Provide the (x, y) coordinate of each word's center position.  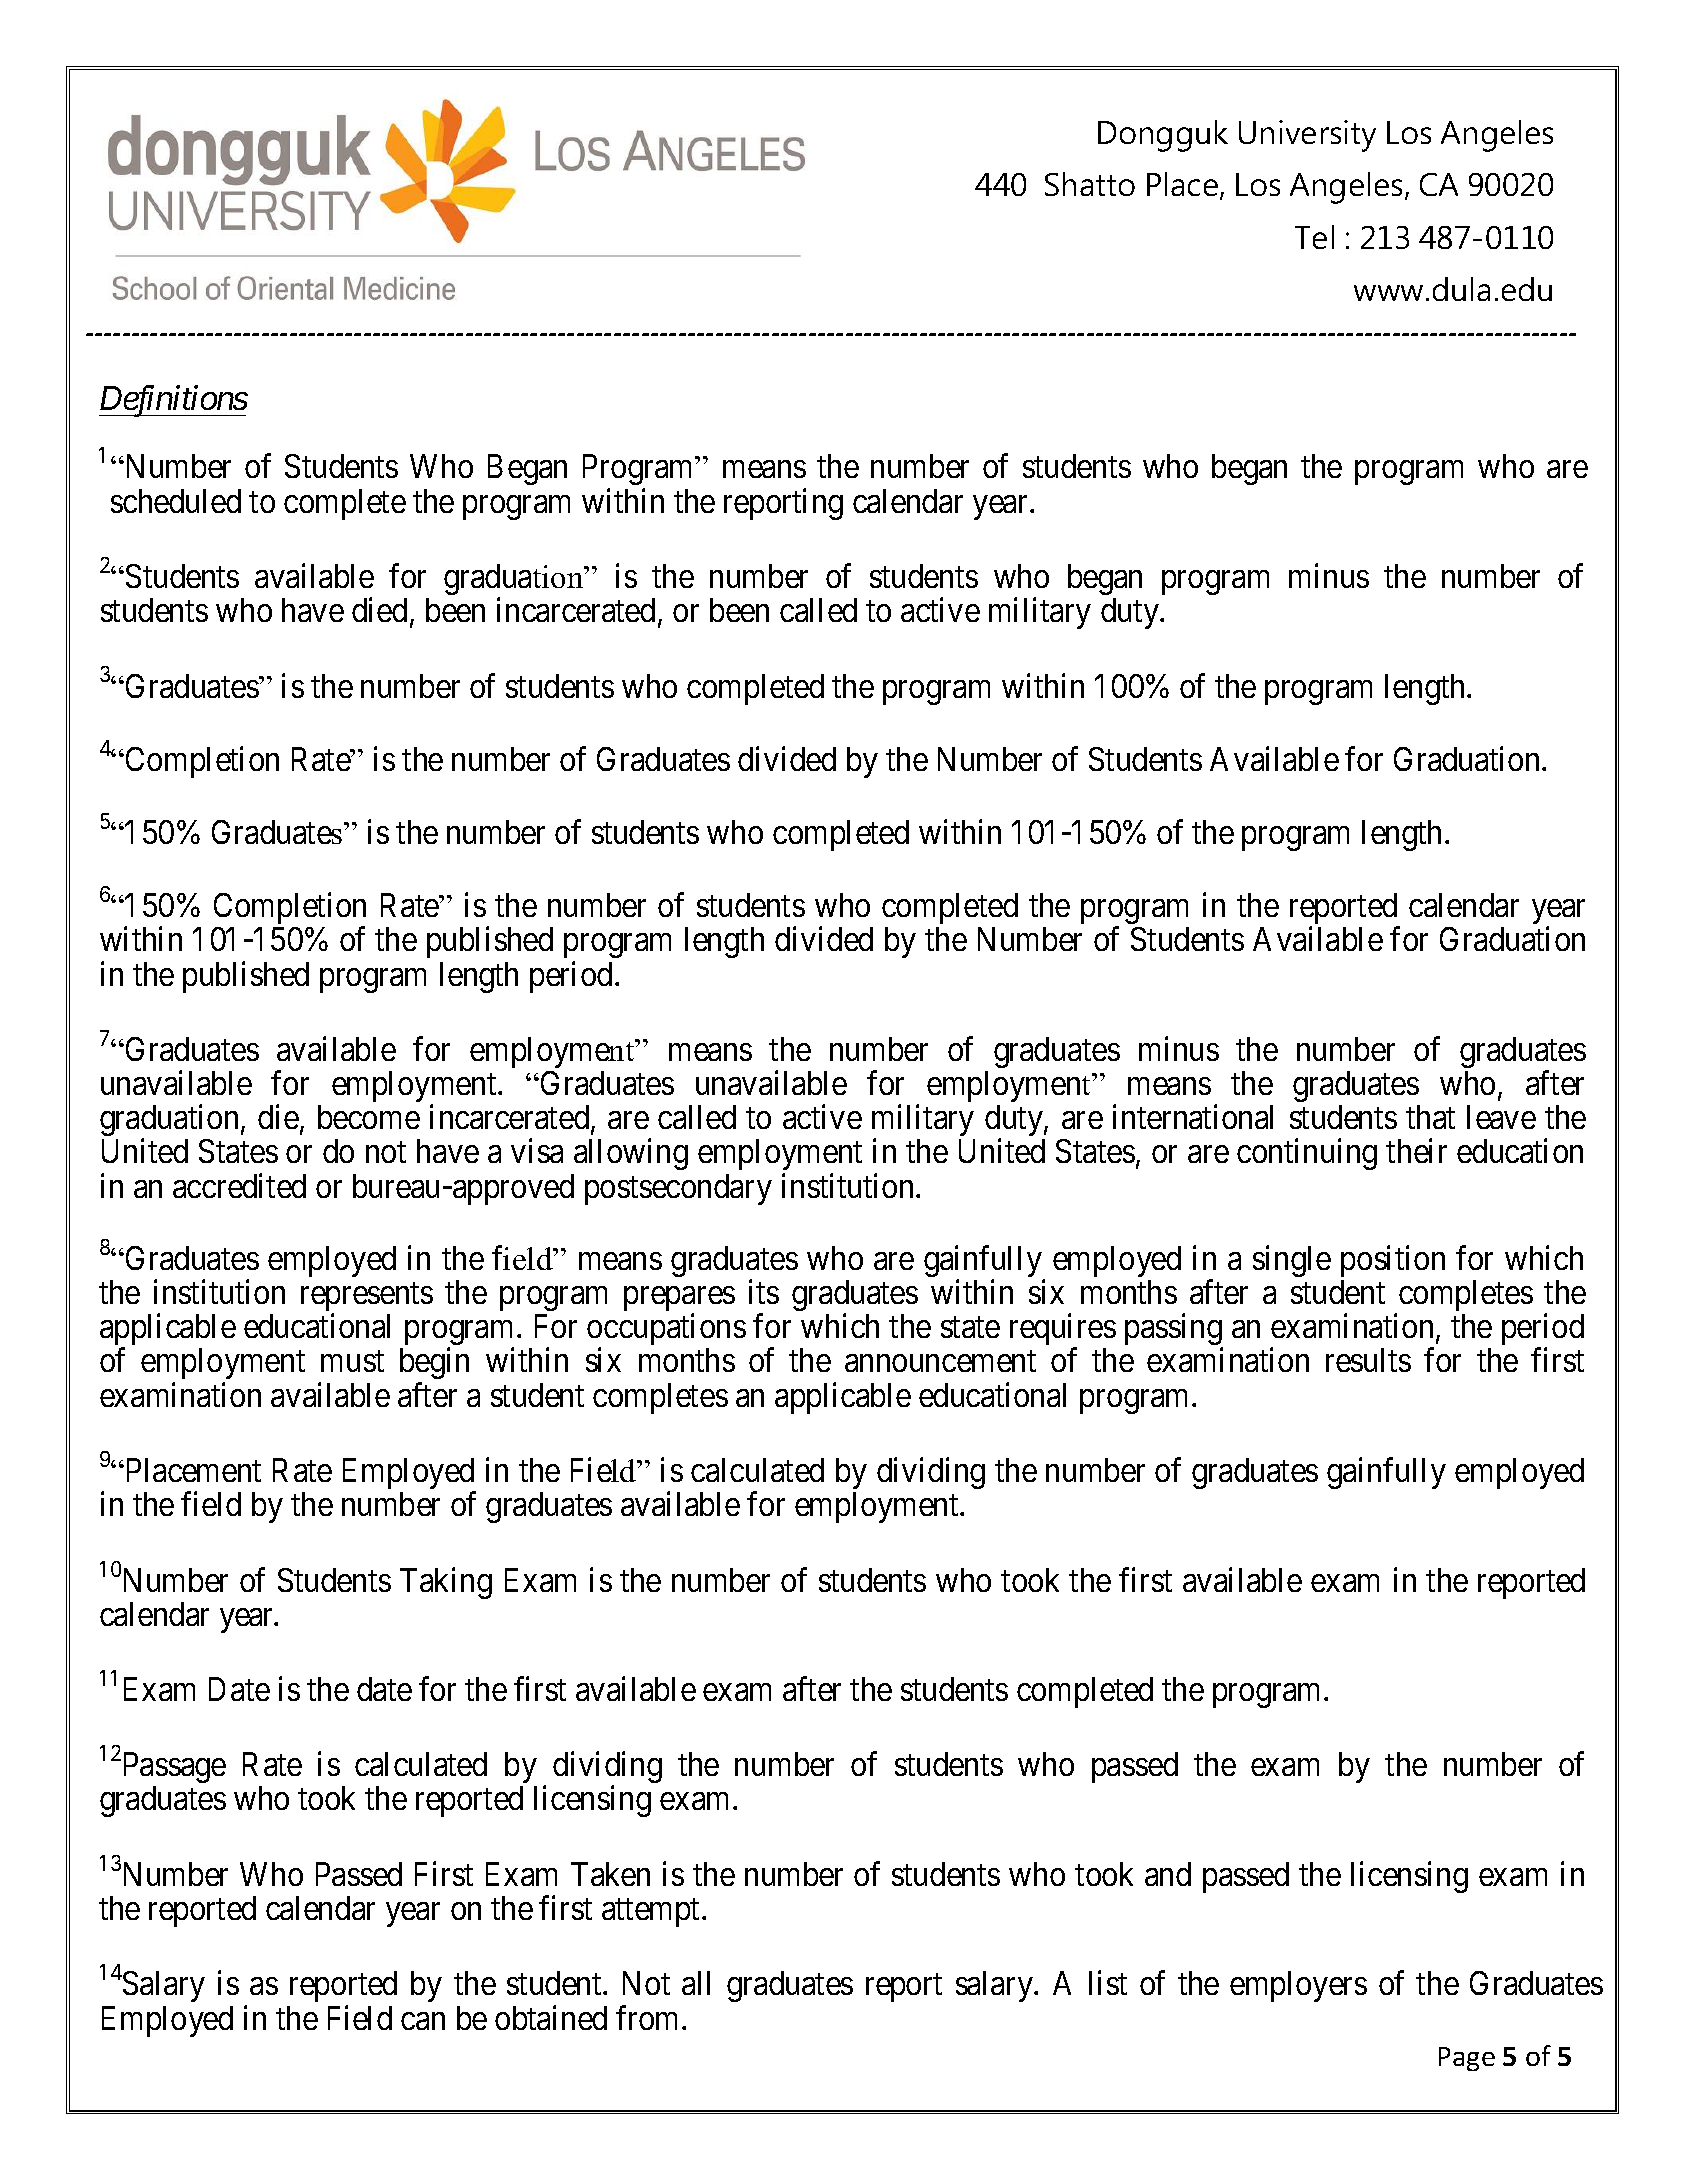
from (649, 2017)
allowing (631, 1154)
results (1368, 1360)
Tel (1314, 237)
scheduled (176, 501)
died (379, 610)
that (1430, 1117)
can (423, 2021)
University (1307, 136)
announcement (940, 1361)
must (352, 1361)
